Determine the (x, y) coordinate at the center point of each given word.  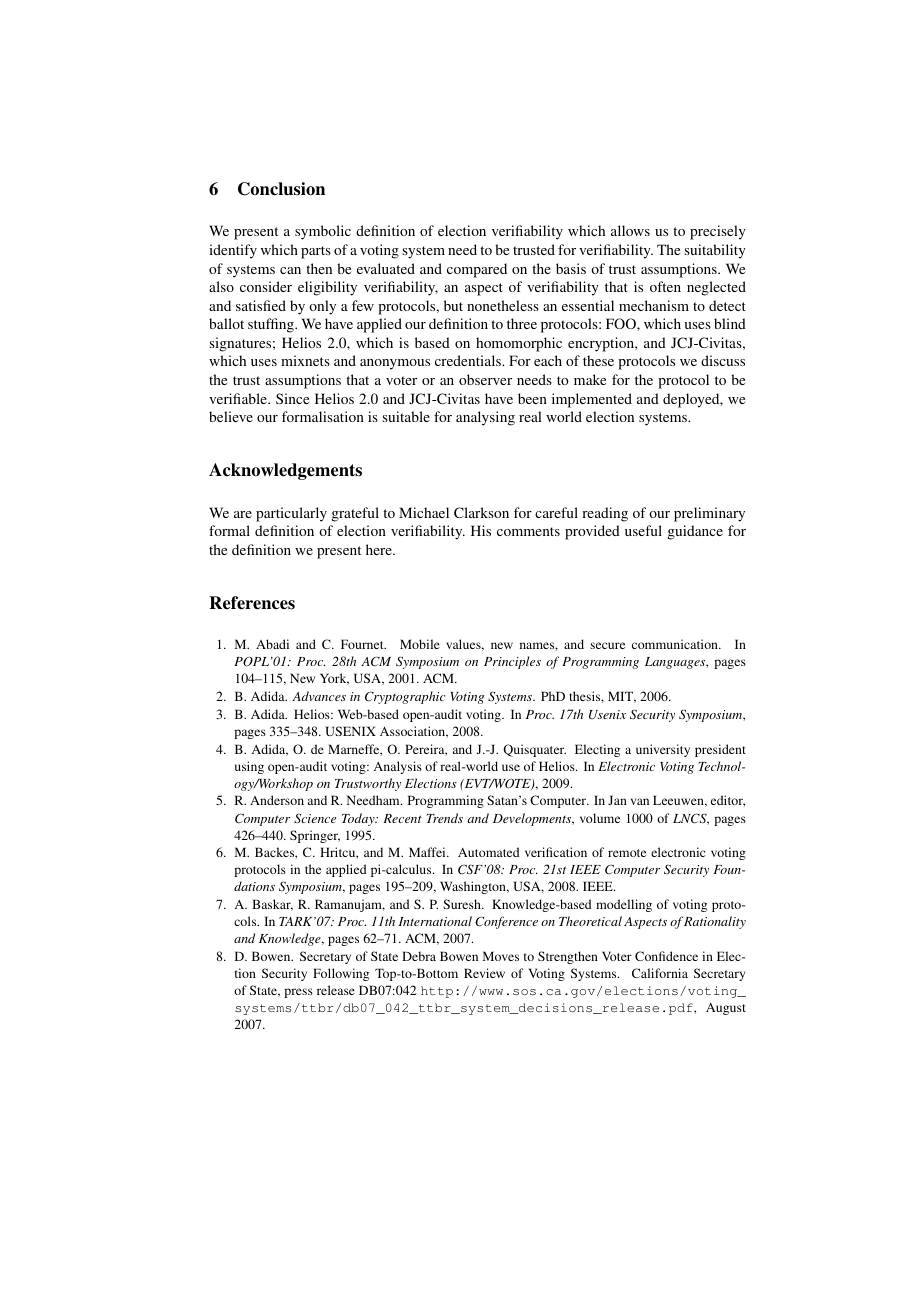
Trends (444, 818)
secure (607, 645)
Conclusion (281, 189)
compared (477, 270)
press (298, 993)
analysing (485, 418)
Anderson (277, 800)
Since (292, 398)
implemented (592, 400)
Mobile (420, 644)
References (252, 603)
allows (630, 230)
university (663, 750)
